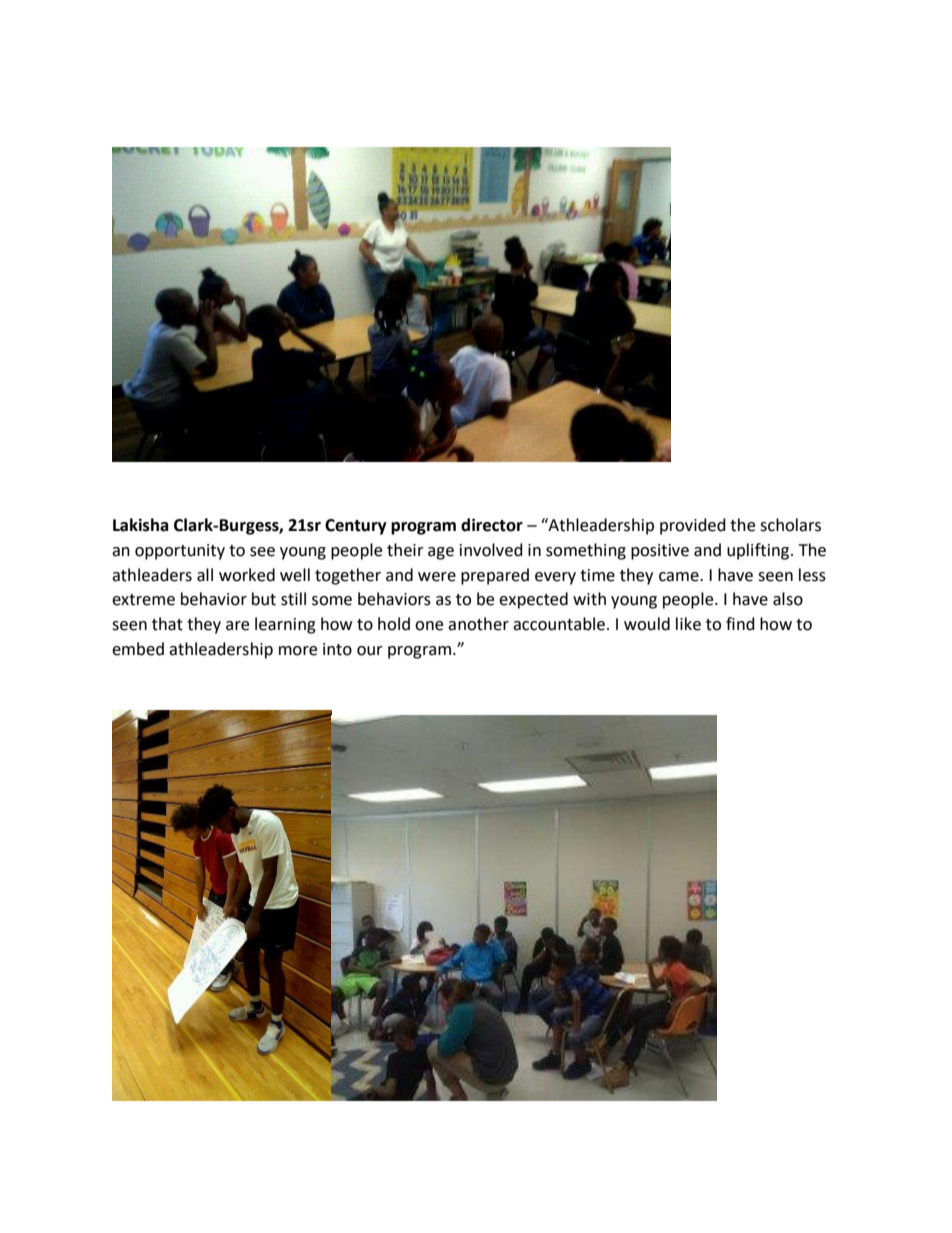 Image resolution: width=952 pixels, height=1233 pixels. I want to click on opportunity, so click(180, 552).
